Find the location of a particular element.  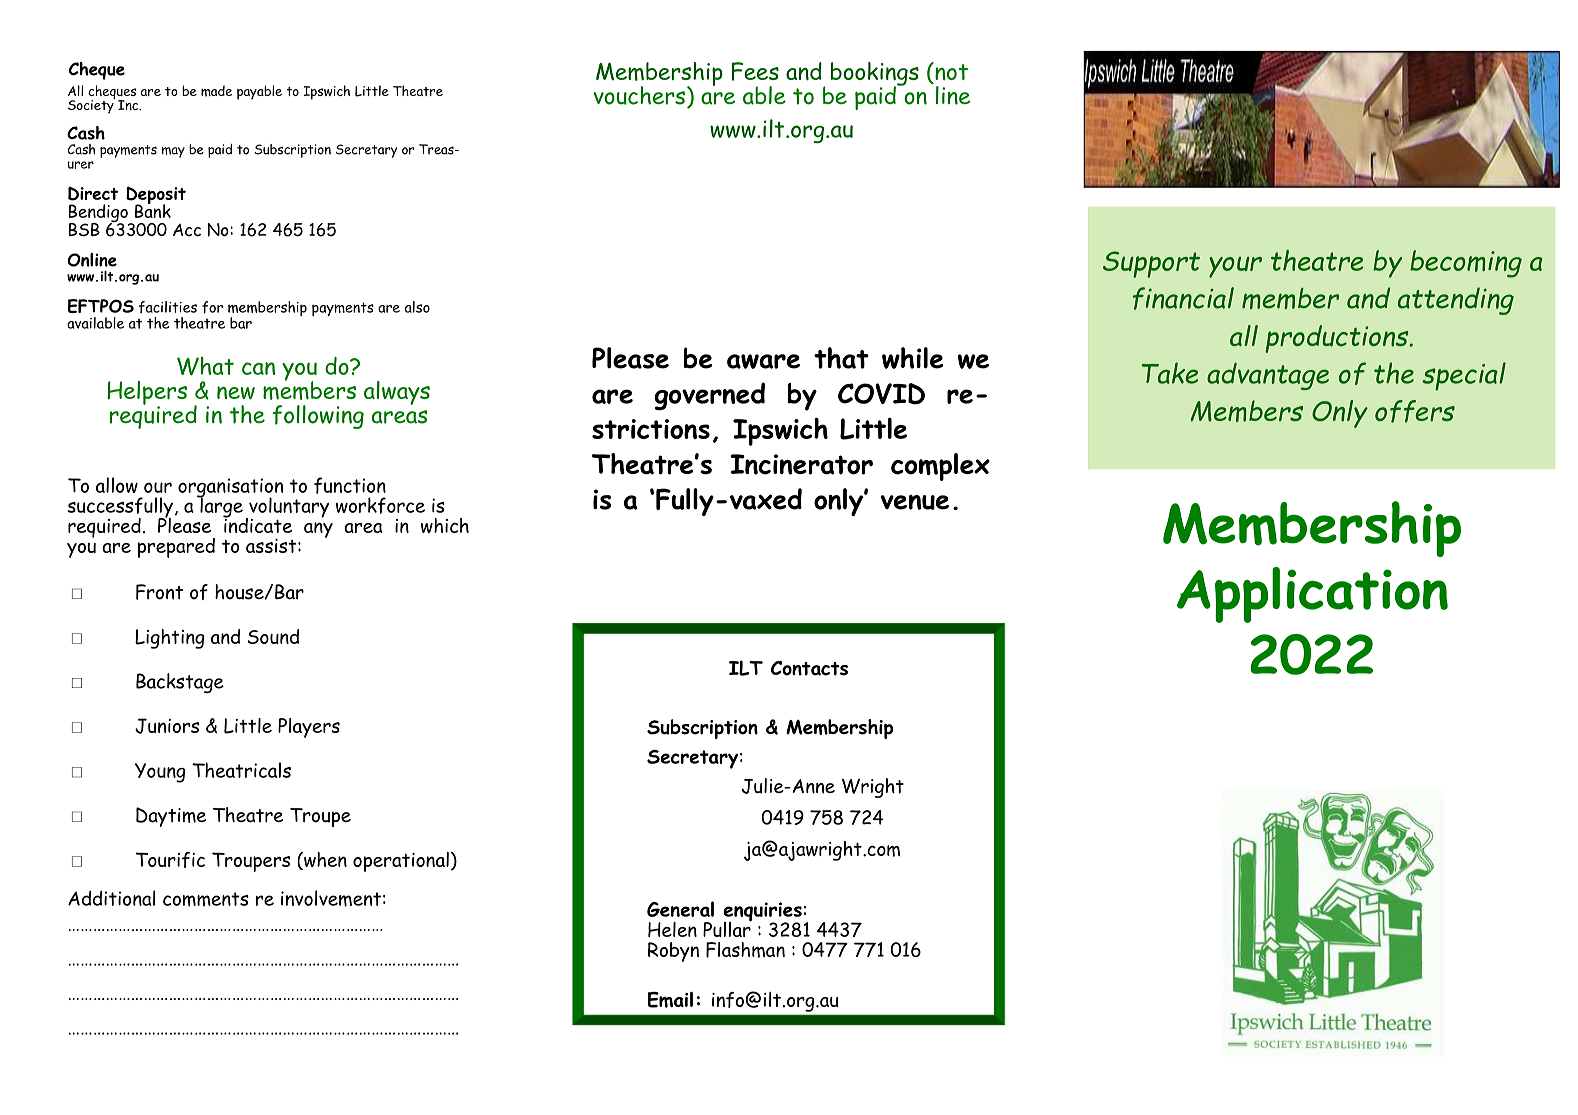

advantage is located at coordinates (1268, 376).
